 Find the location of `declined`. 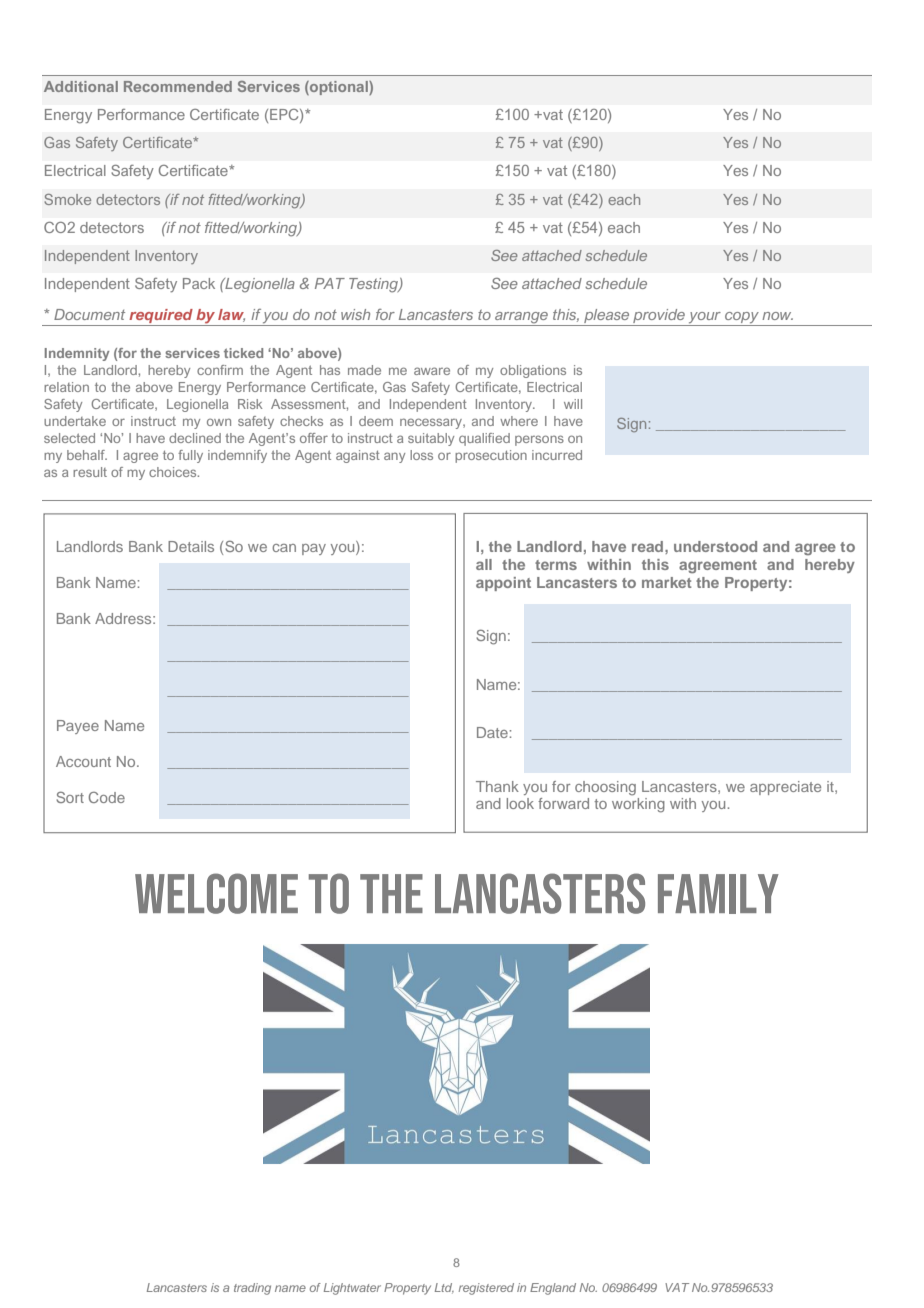

declined is located at coordinates (195, 438).
